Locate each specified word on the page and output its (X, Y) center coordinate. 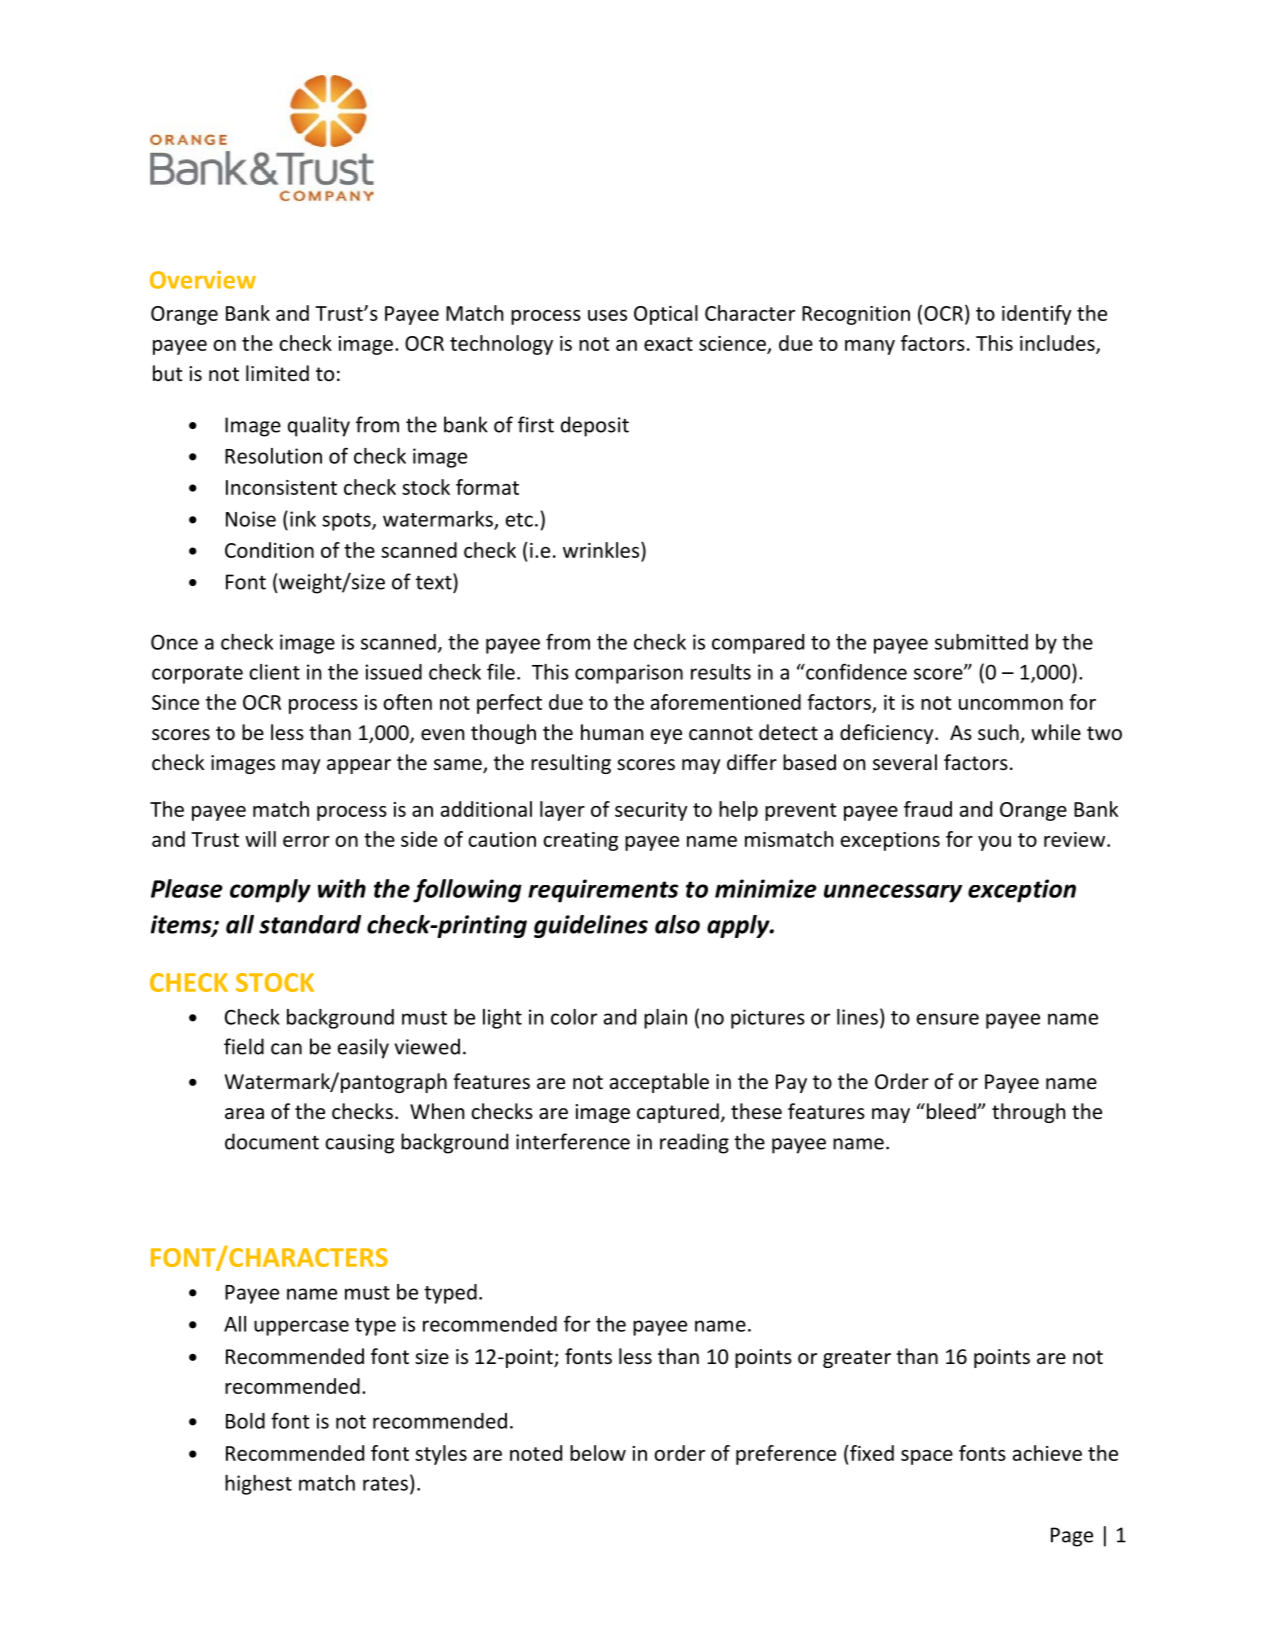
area (244, 1113)
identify (1036, 315)
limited (277, 373)
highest (258, 1485)
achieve (1047, 1453)
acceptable (659, 1083)
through (1028, 1113)
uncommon (1011, 704)
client (274, 672)
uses (607, 315)
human (612, 732)
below (598, 1453)
